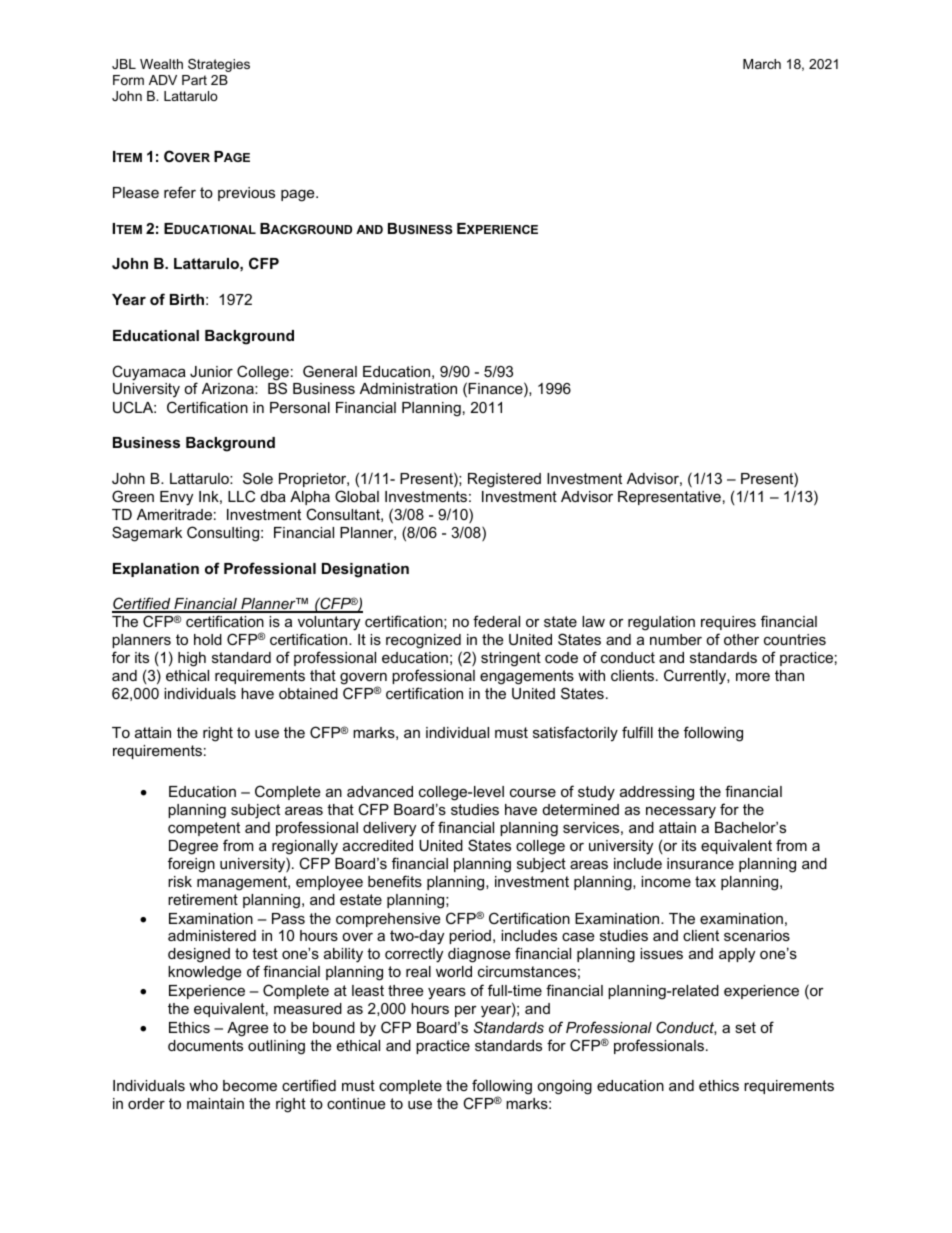 The image size is (952, 1233). Describe the element at coordinates (194, 80) in the page. I see `Part` at that location.
